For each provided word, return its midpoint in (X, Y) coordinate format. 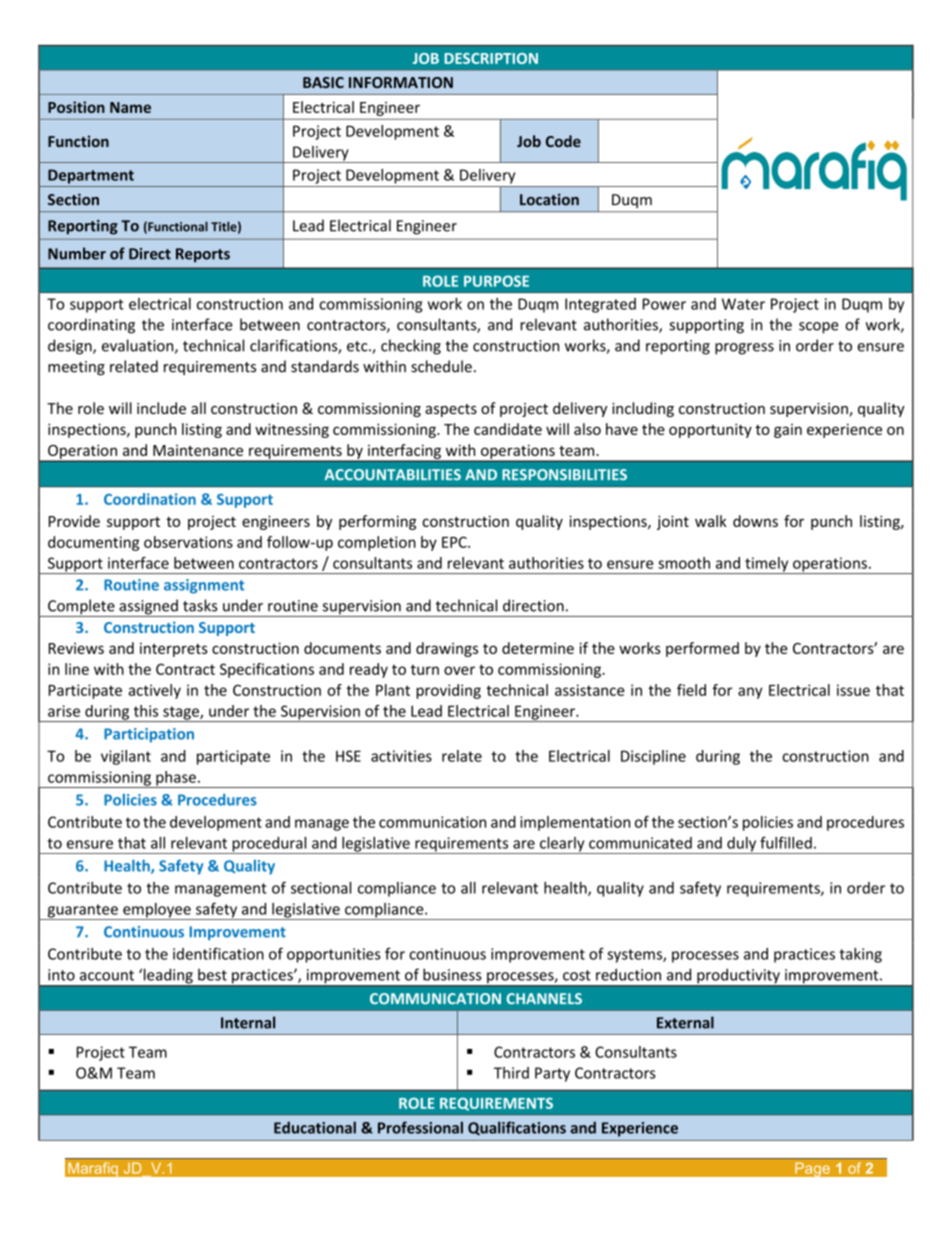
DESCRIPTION (491, 58)
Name (130, 107)
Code (563, 141)
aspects (451, 410)
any (750, 693)
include (161, 408)
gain (788, 431)
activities (401, 756)
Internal (248, 1022)
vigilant (126, 757)
